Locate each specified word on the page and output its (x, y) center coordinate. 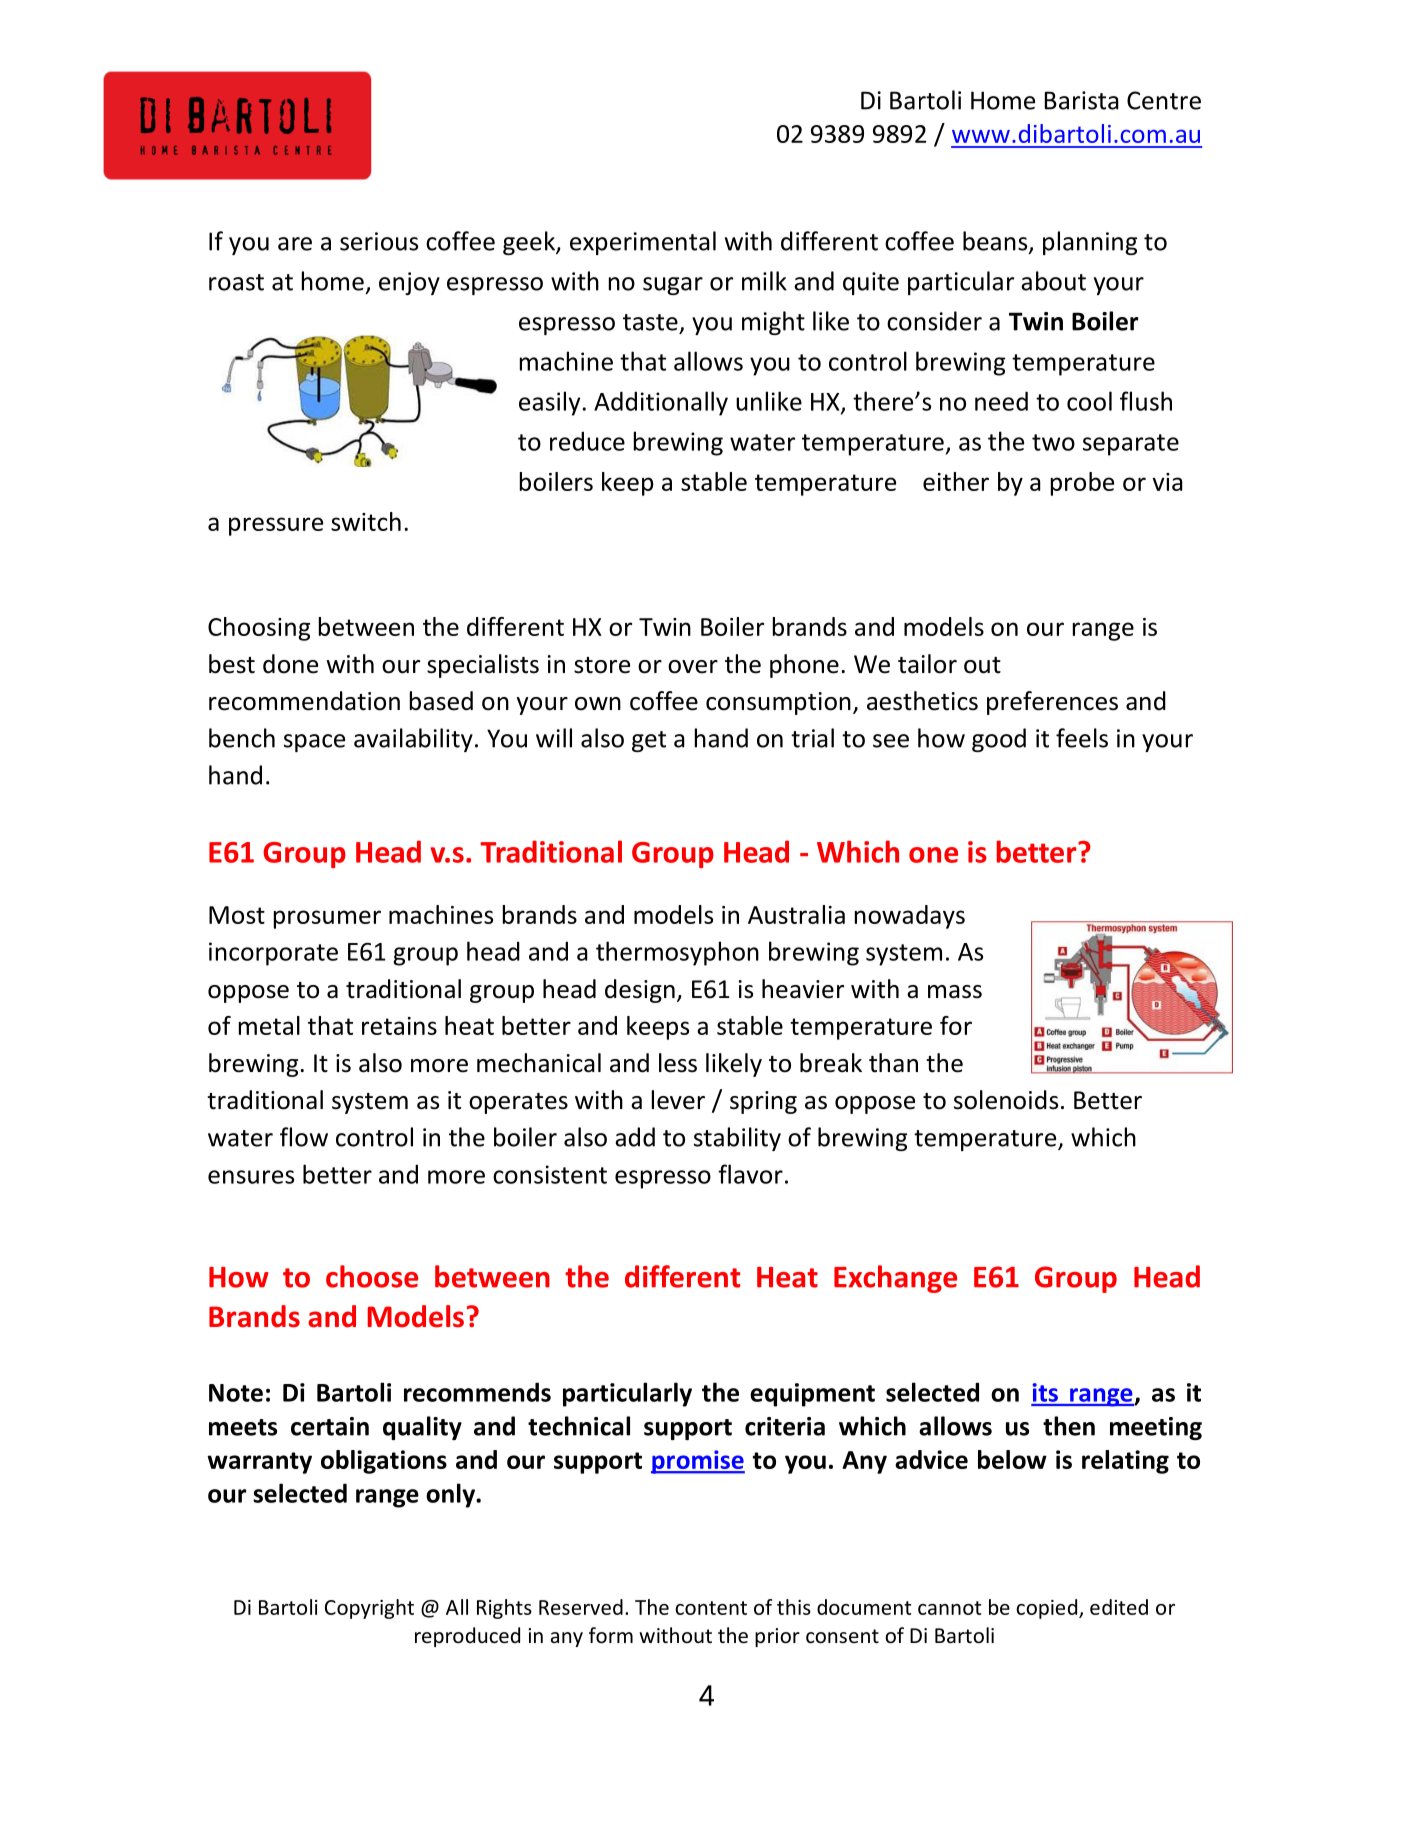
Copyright (369, 1609)
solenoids (1006, 1100)
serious (379, 241)
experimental (643, 243)
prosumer (327, 919)
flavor (750, 1174)
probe (1082, 484)
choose (372, 1276)
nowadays (910, 917)
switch (366, 521)
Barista (1082, 100)
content (711, 1608)
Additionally (661, 403)
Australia (796, 914)
